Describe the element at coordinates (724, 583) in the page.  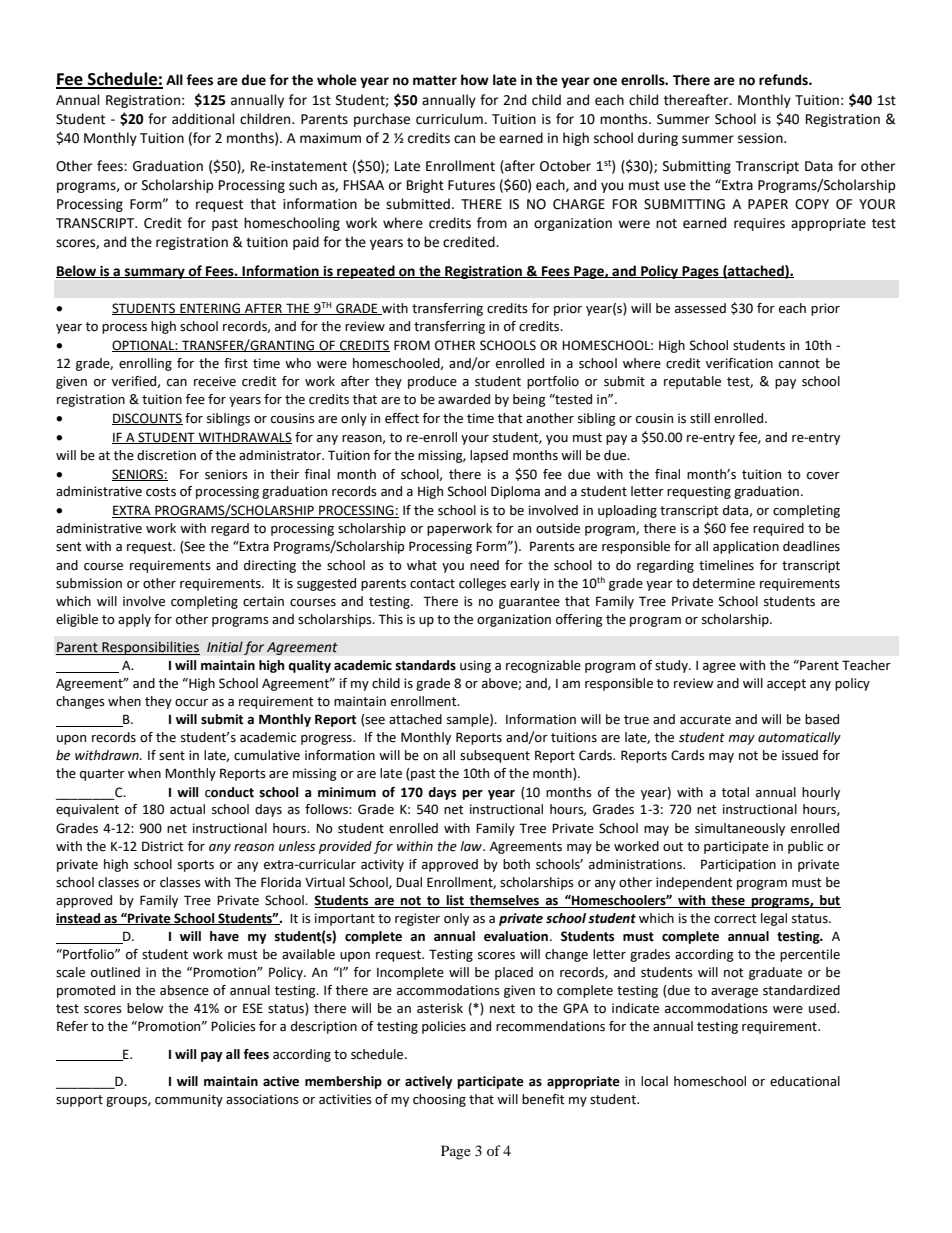
I see `determine` at that location.
